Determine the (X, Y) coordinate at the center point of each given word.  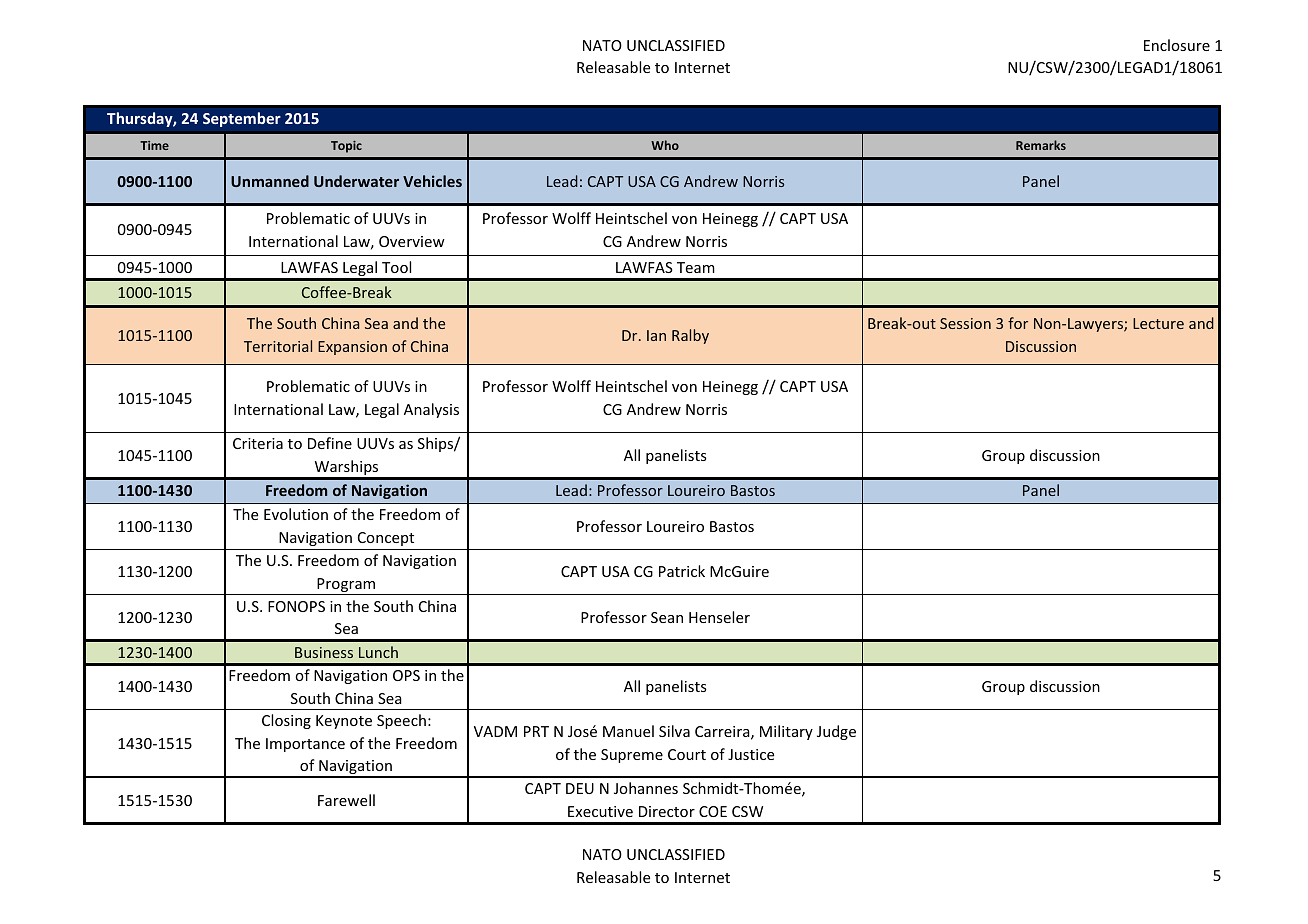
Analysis (431, 410)
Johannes (646, 788)
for (1018, 323)
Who (665, 145)
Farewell (346, 800)
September (242, 119)
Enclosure (1177, 45)
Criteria (258, 443)
